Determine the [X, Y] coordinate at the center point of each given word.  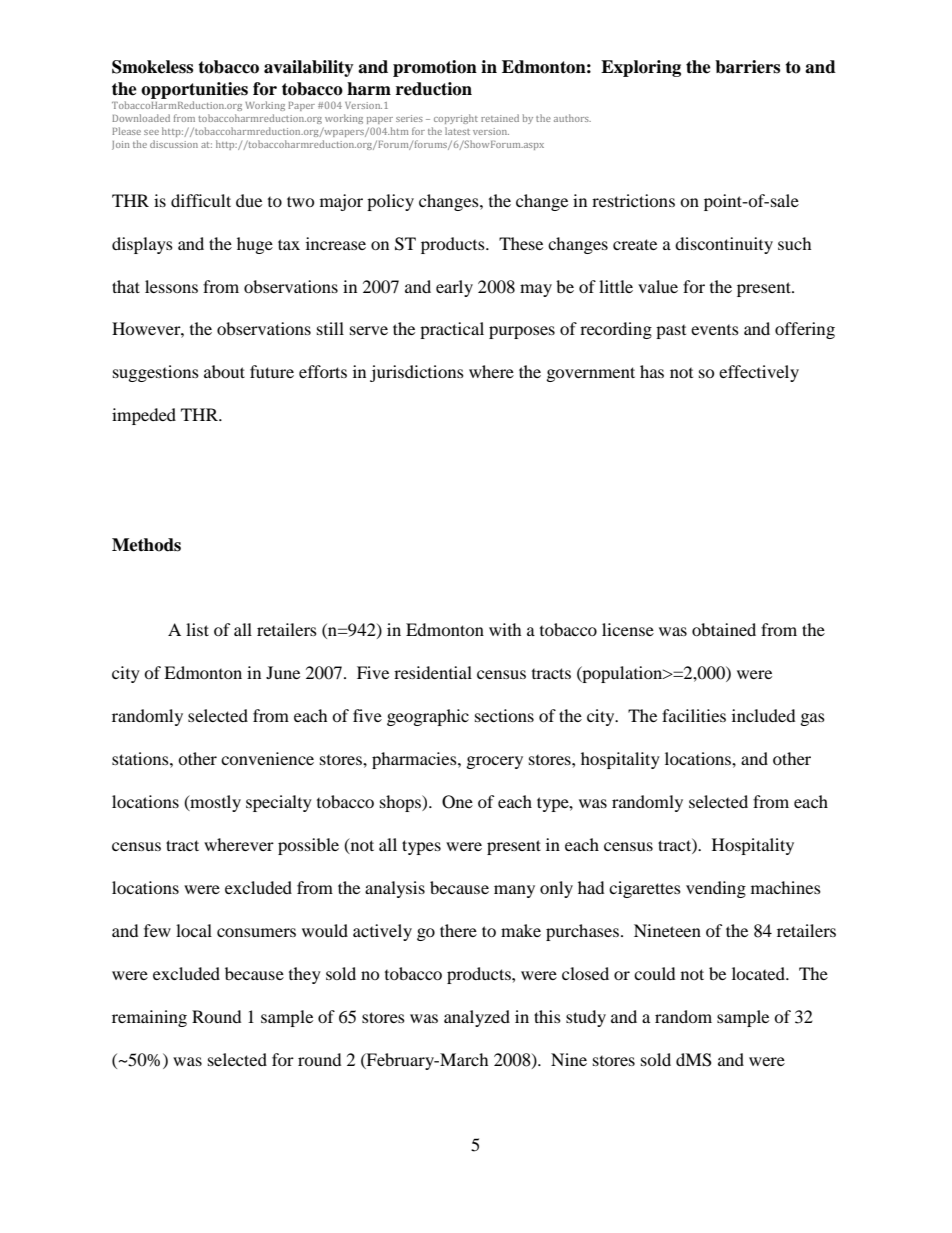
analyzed [477, 1018]
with [505, 629]
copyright [456, 119]
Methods [146, 545]
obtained [724, 629]
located [759, 973]
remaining [149, 1018]
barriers [747, 67]
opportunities [194, 90]
